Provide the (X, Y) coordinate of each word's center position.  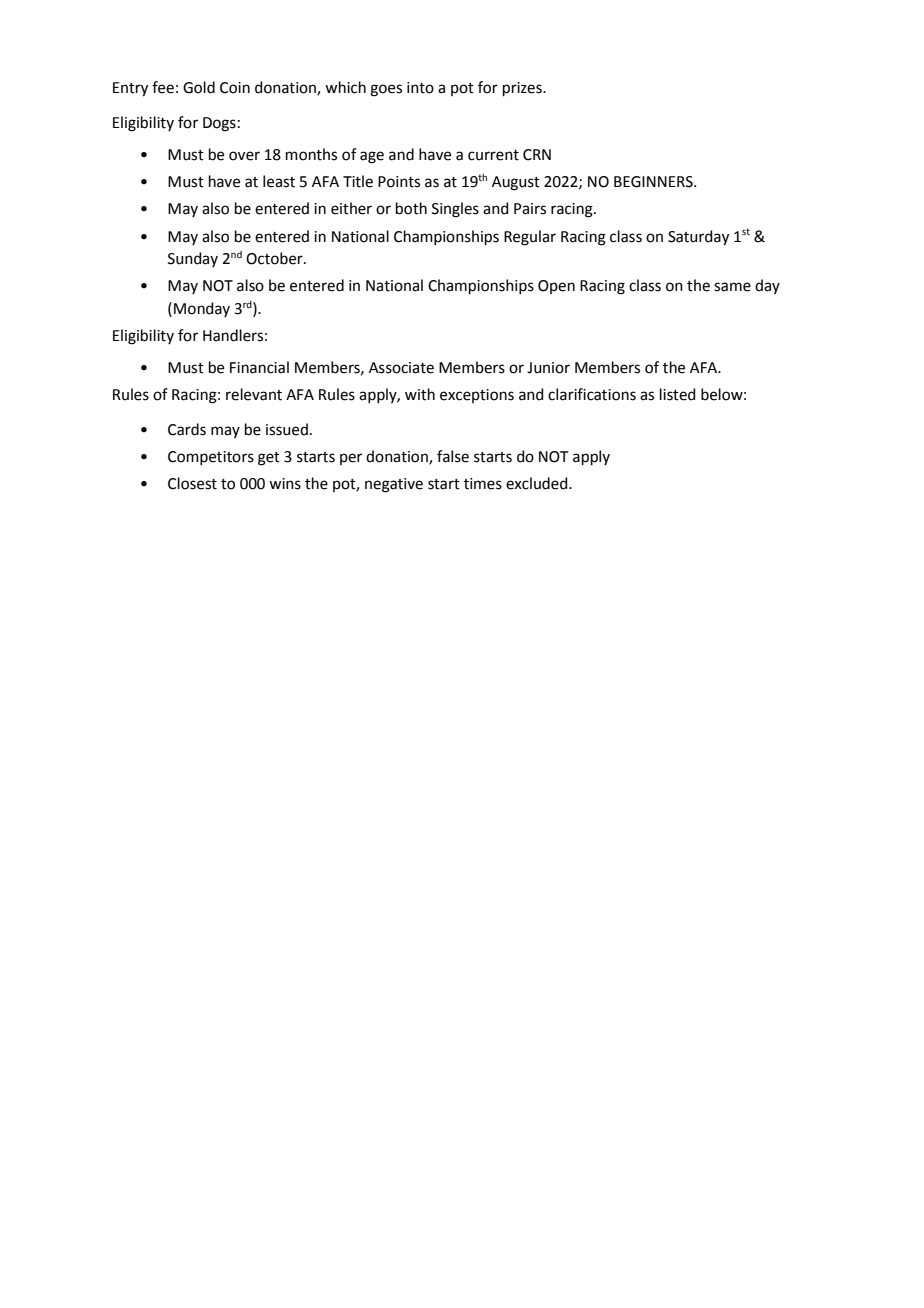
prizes (523, 89)
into (420, 88)
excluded (538, 483)
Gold (199, 87)
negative (394, 485)
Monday (202, 309)
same (732, 287)
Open (556, 287)
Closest (192, 483)
